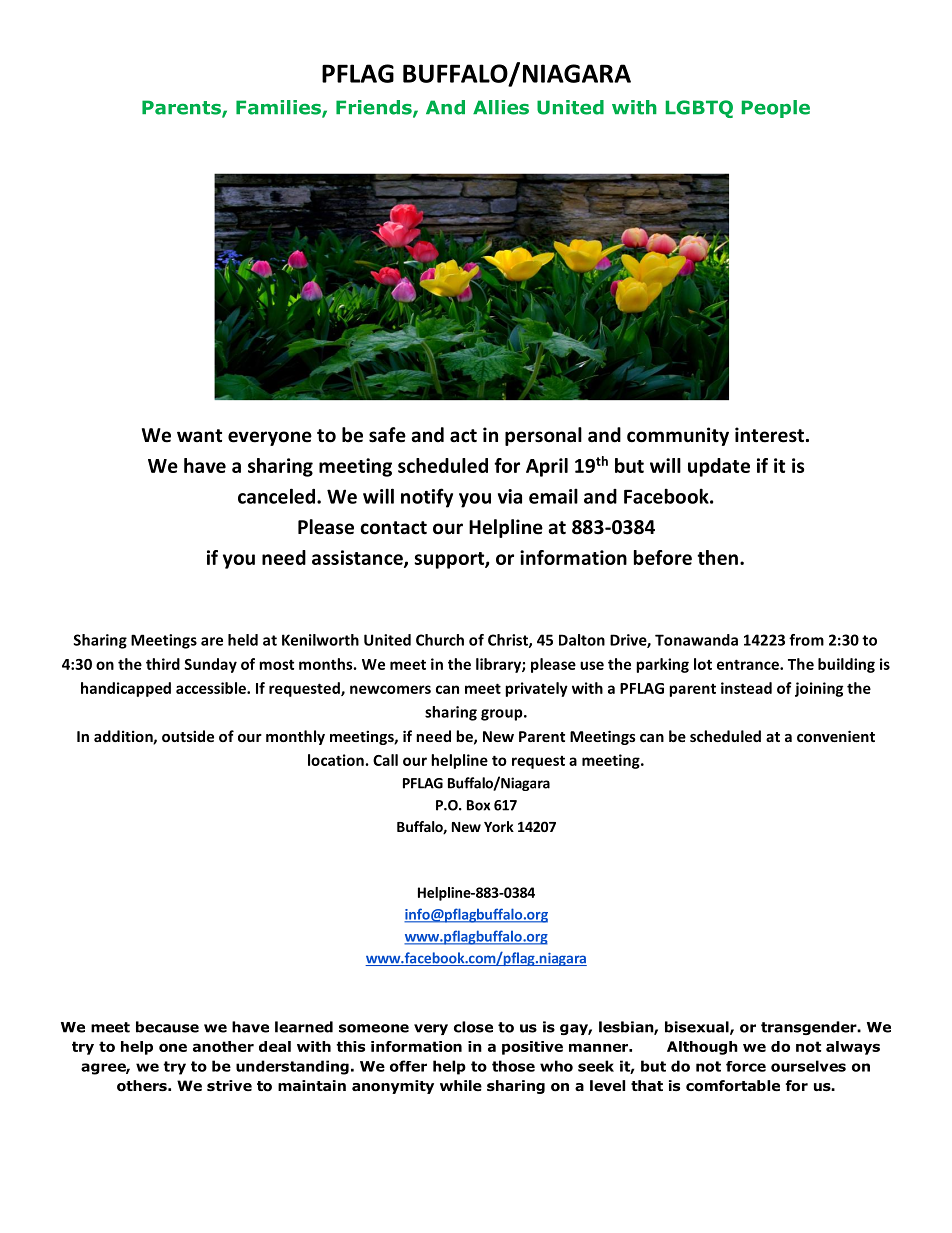 The image size is (952, 1233). I want to click on force, so click(746, 1066).
